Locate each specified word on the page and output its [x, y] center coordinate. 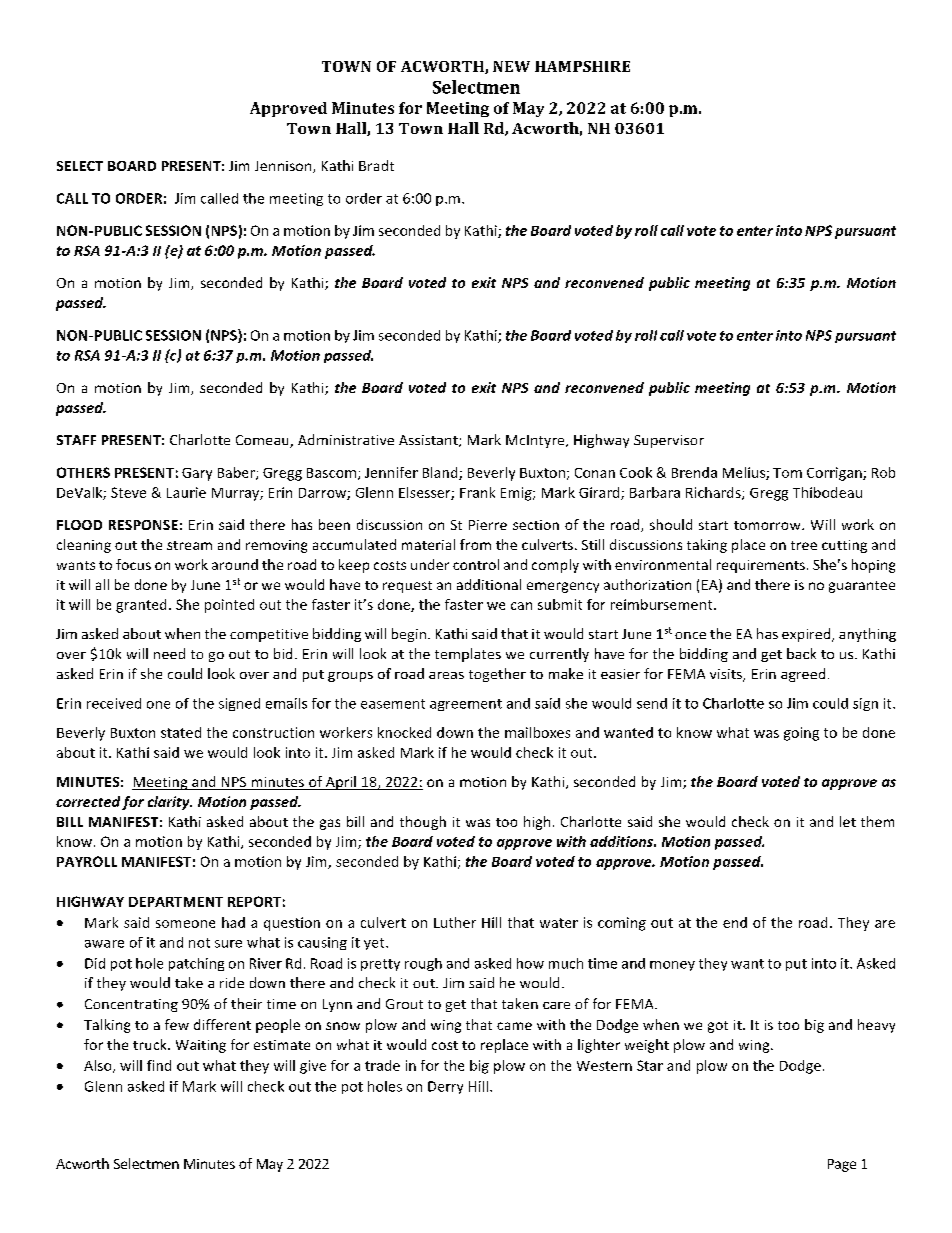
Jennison [284, 167]
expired [807, 635]
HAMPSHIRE [582, 66]
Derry [445, 1087]
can [521, 606]
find [159, 1065]
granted [141, 606]
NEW [511, 66]
